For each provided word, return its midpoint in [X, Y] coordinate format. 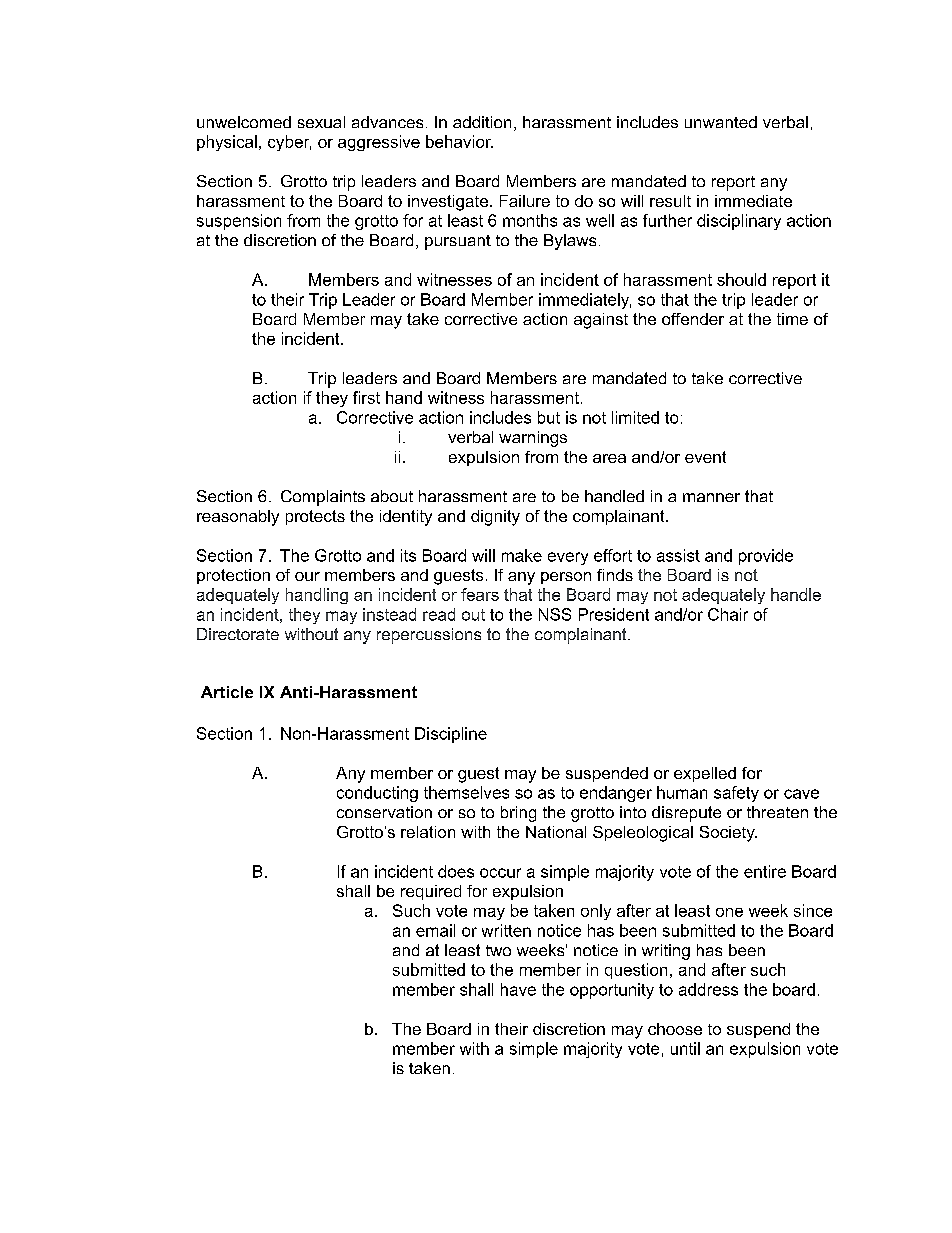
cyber [289, 143]
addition [482, 122]
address [708, 989]
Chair [728, 614]
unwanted [721, 122]
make [522, 555]
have [518, 989]
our [307, 576]
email [435, 930]
